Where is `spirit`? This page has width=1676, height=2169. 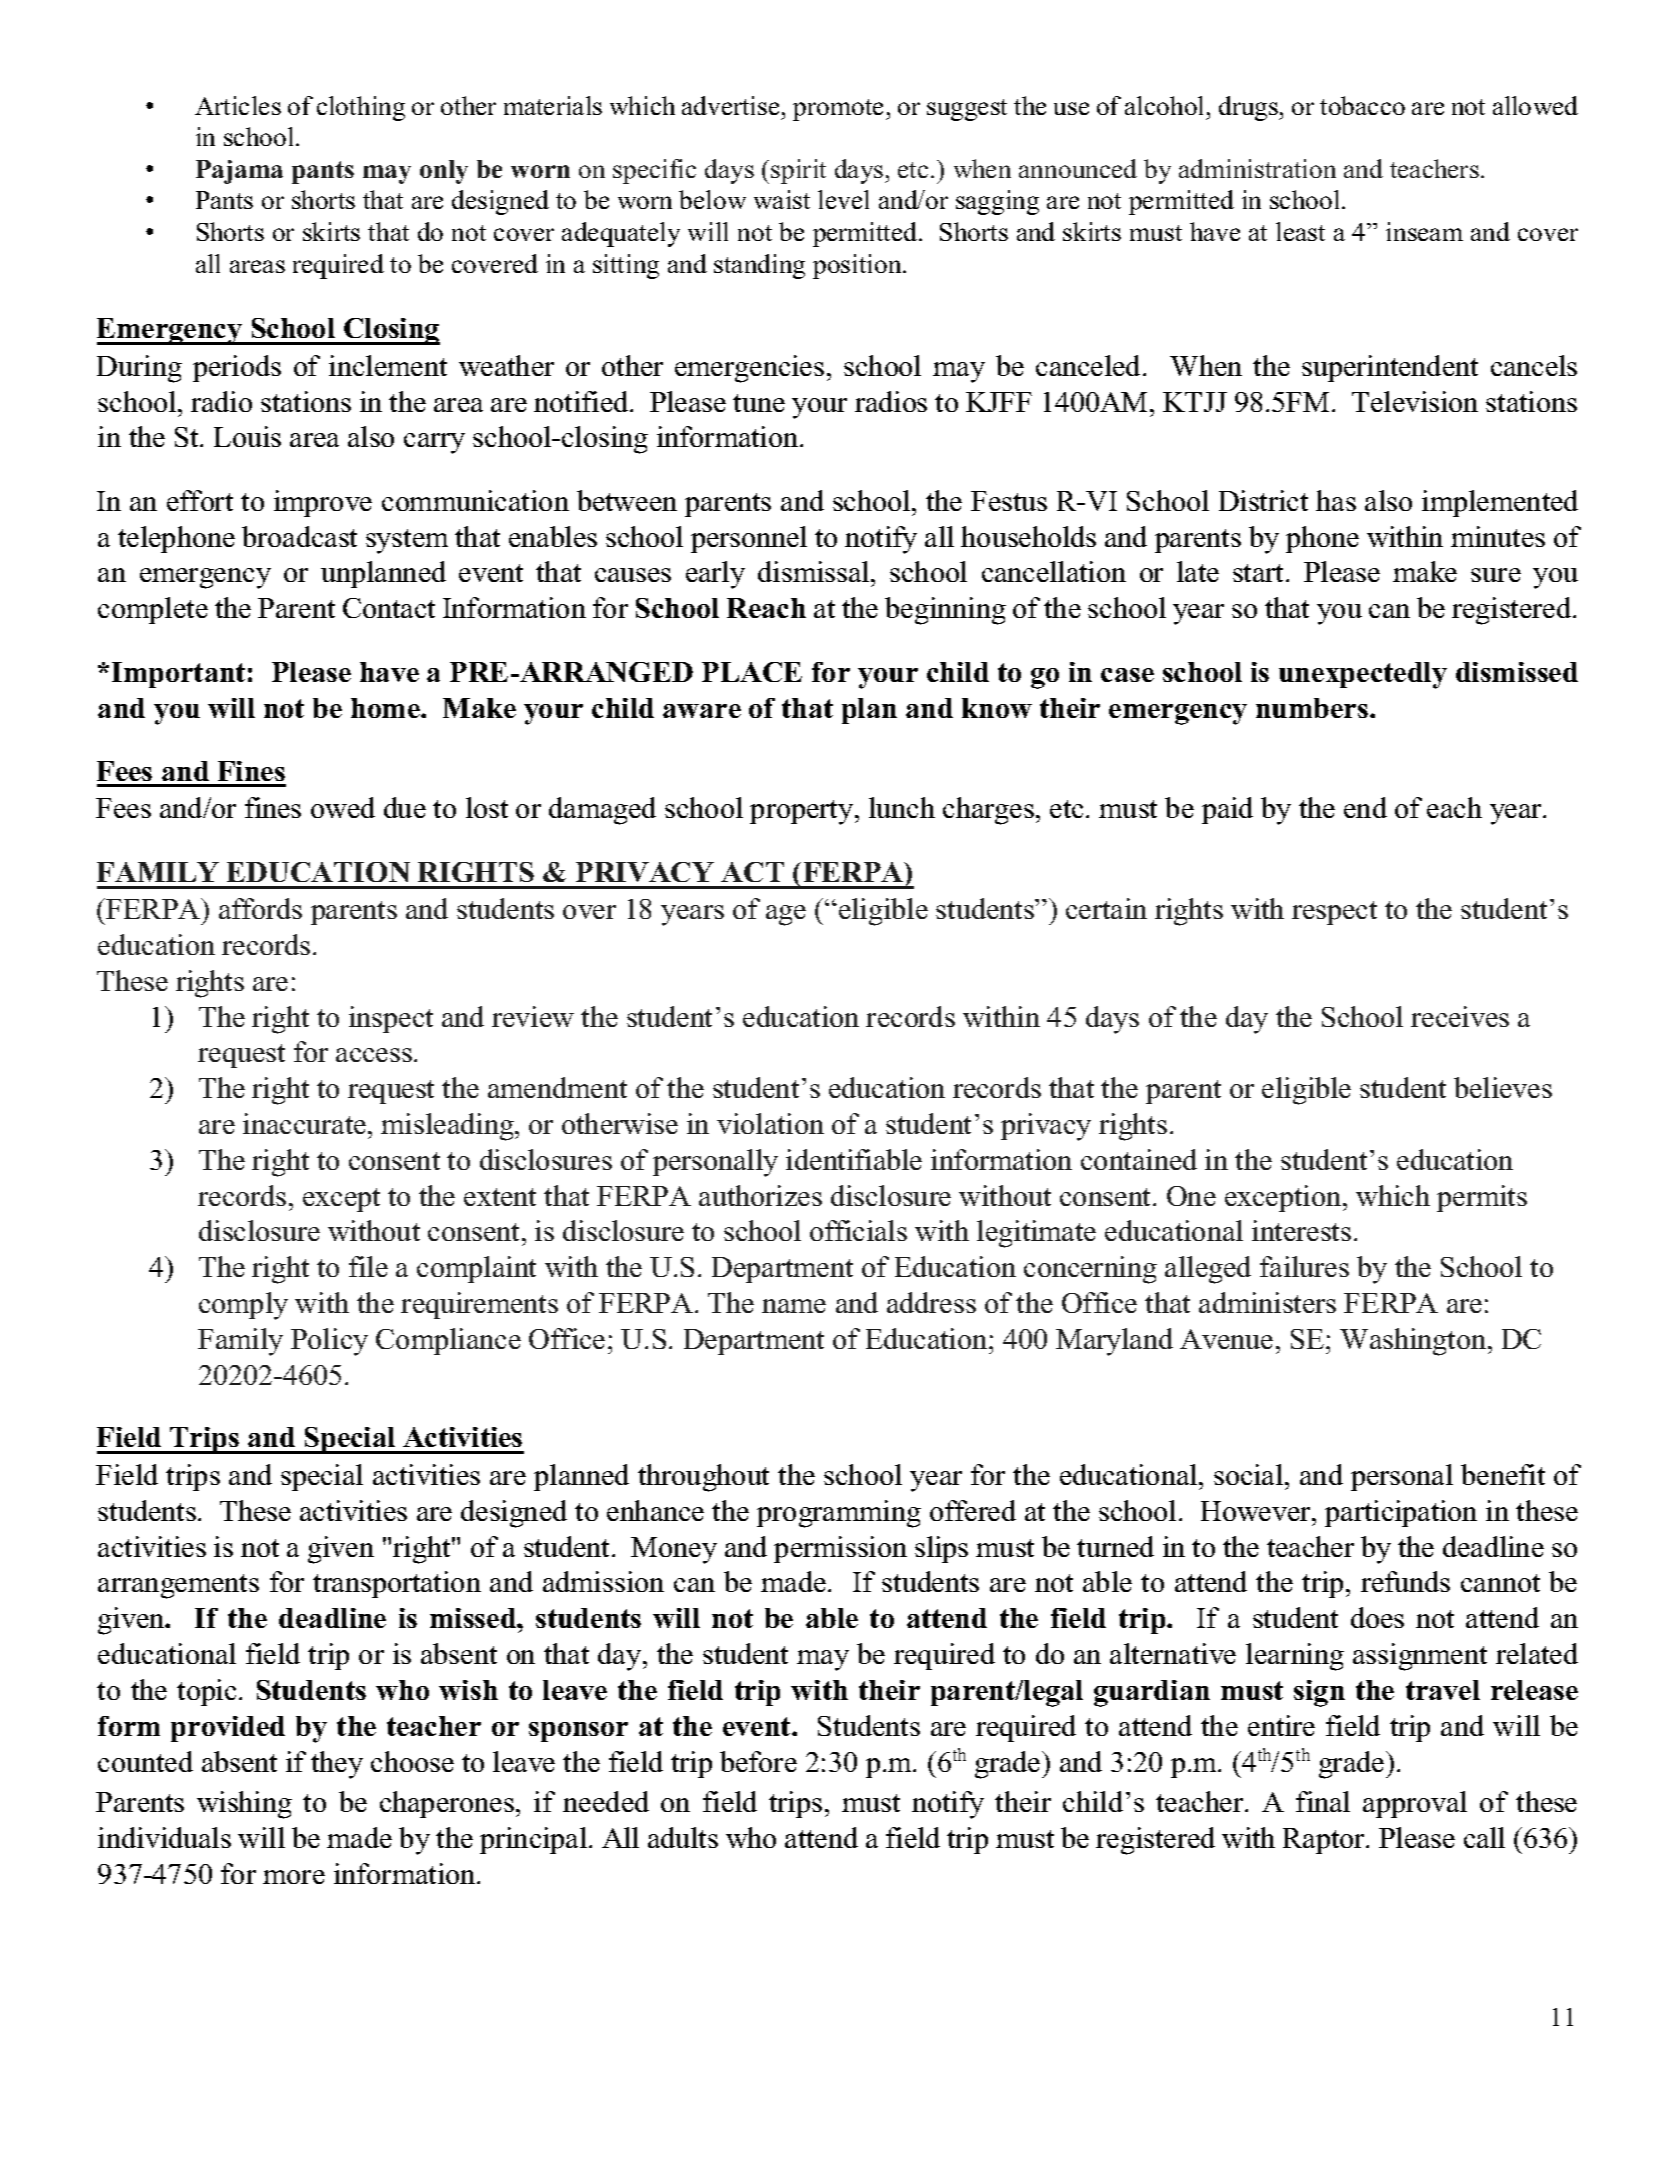 spirit is located at coordinates (798, 171).
